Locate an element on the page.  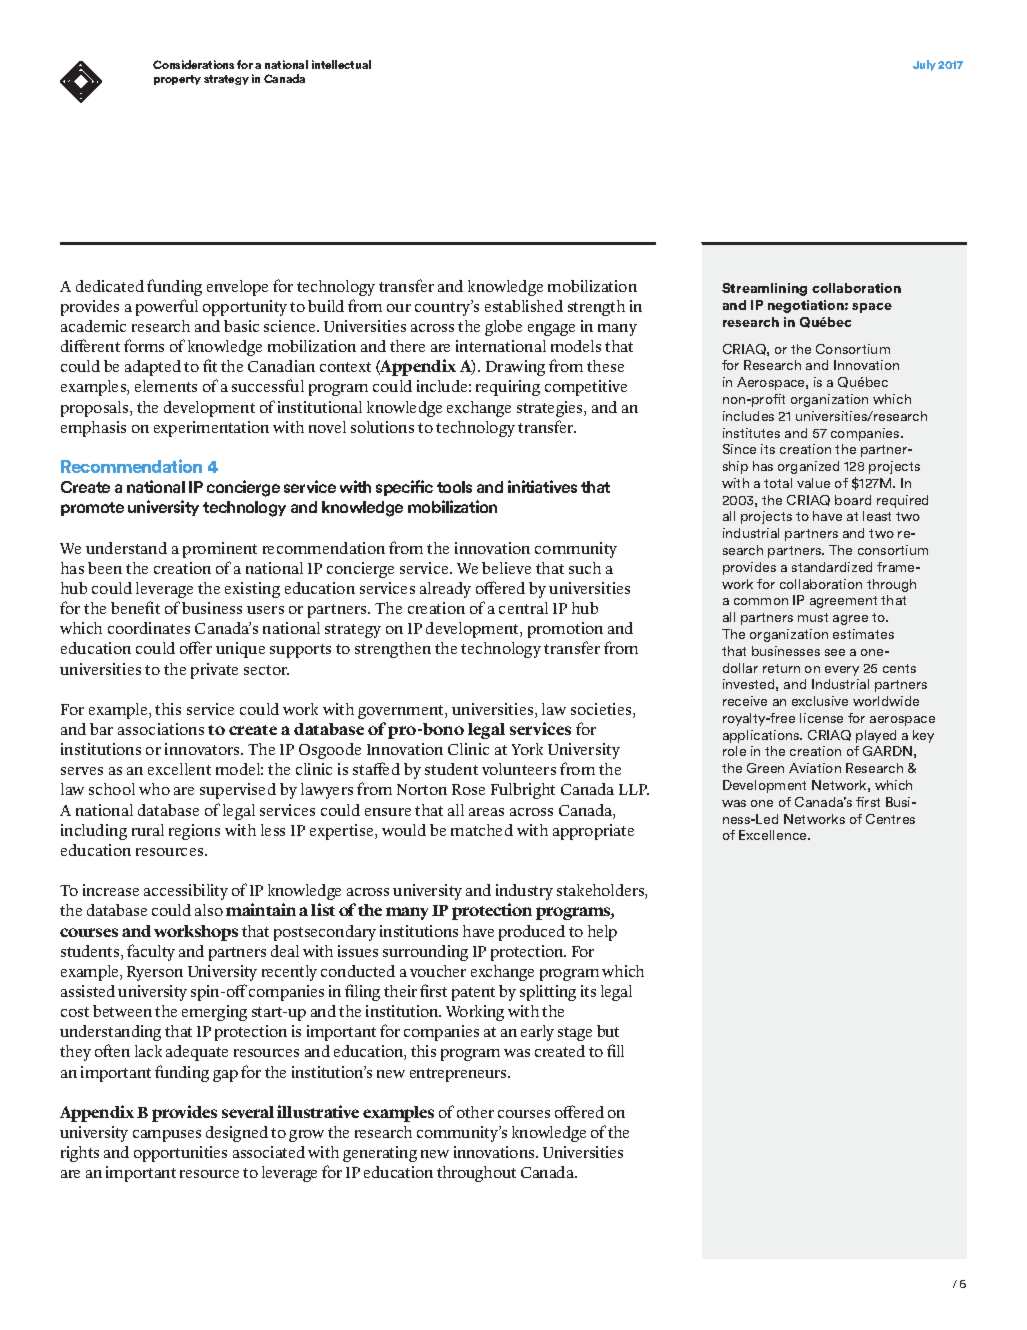
other is located at coordinates (475, 1112).
